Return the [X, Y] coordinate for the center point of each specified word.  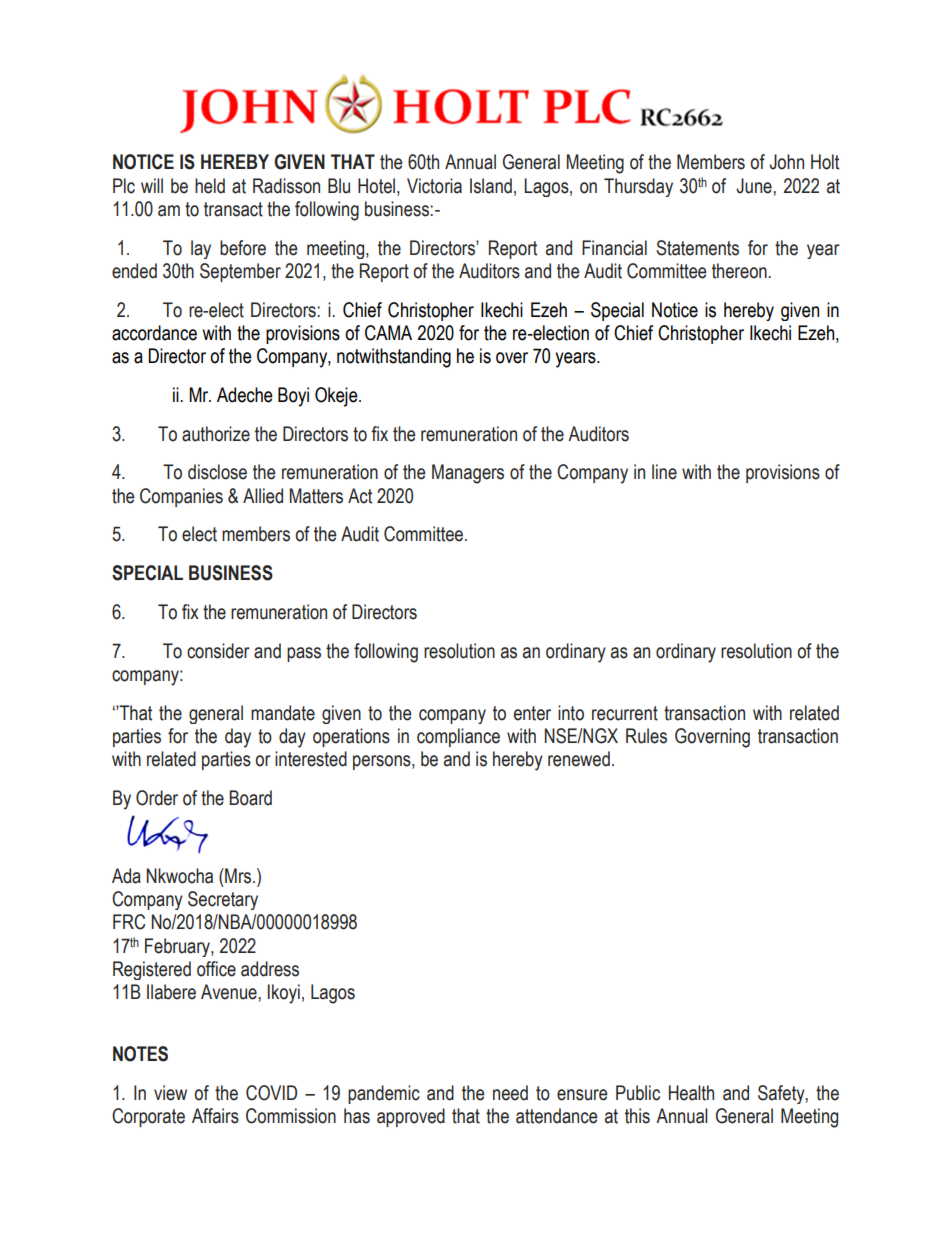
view [170, 1093]
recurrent [625, 713]
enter [532, 713]
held [210, 186]
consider [218, 651]
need [510, 1093]
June [755, 186]
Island [491, 186]
